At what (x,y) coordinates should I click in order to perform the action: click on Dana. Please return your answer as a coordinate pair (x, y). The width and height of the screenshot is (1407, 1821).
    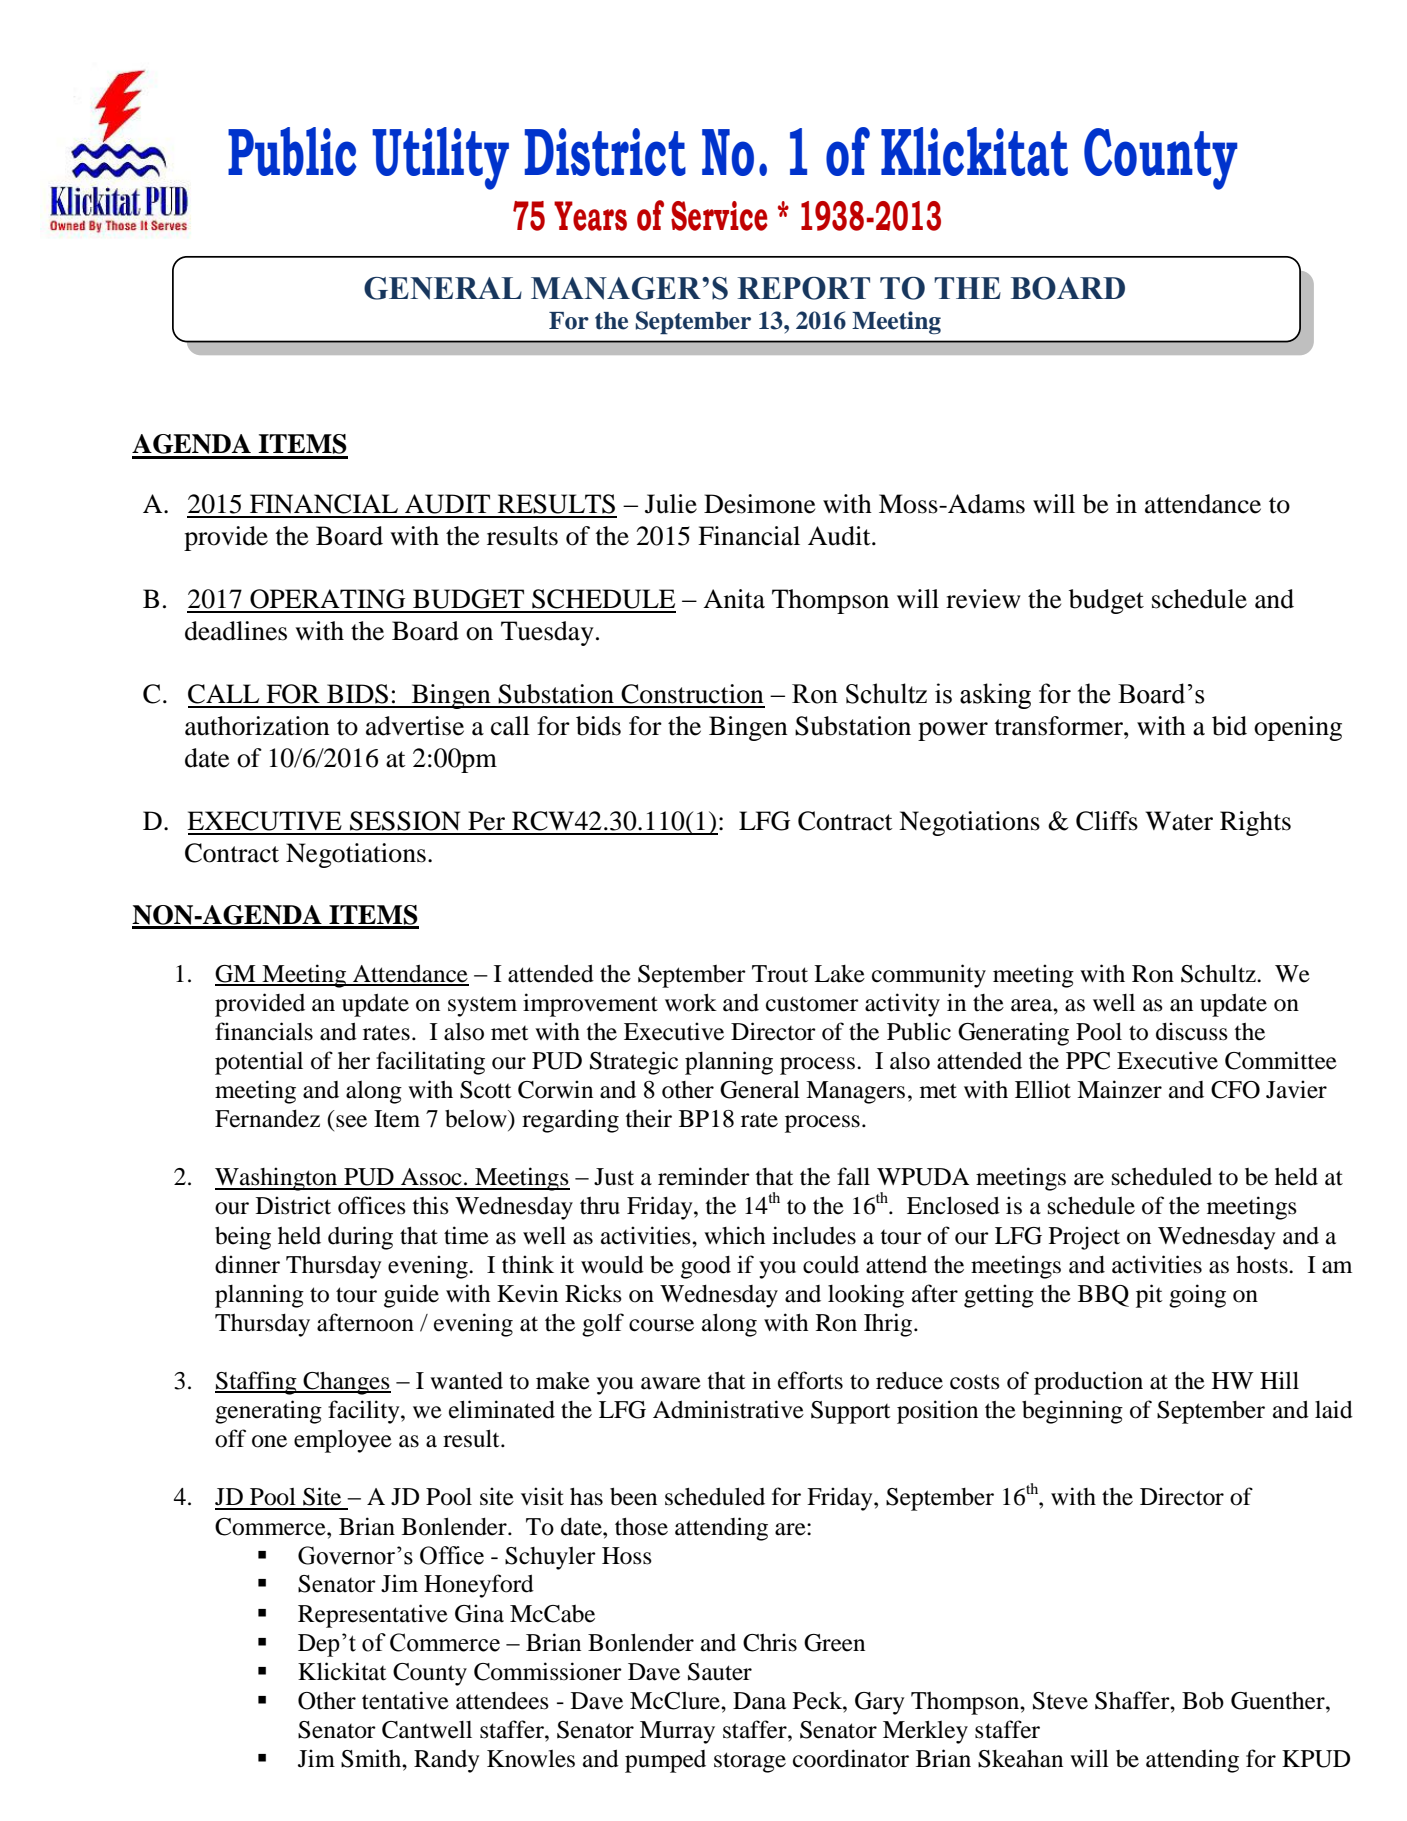
    Looking at the image, I should click on (759, 1701).
